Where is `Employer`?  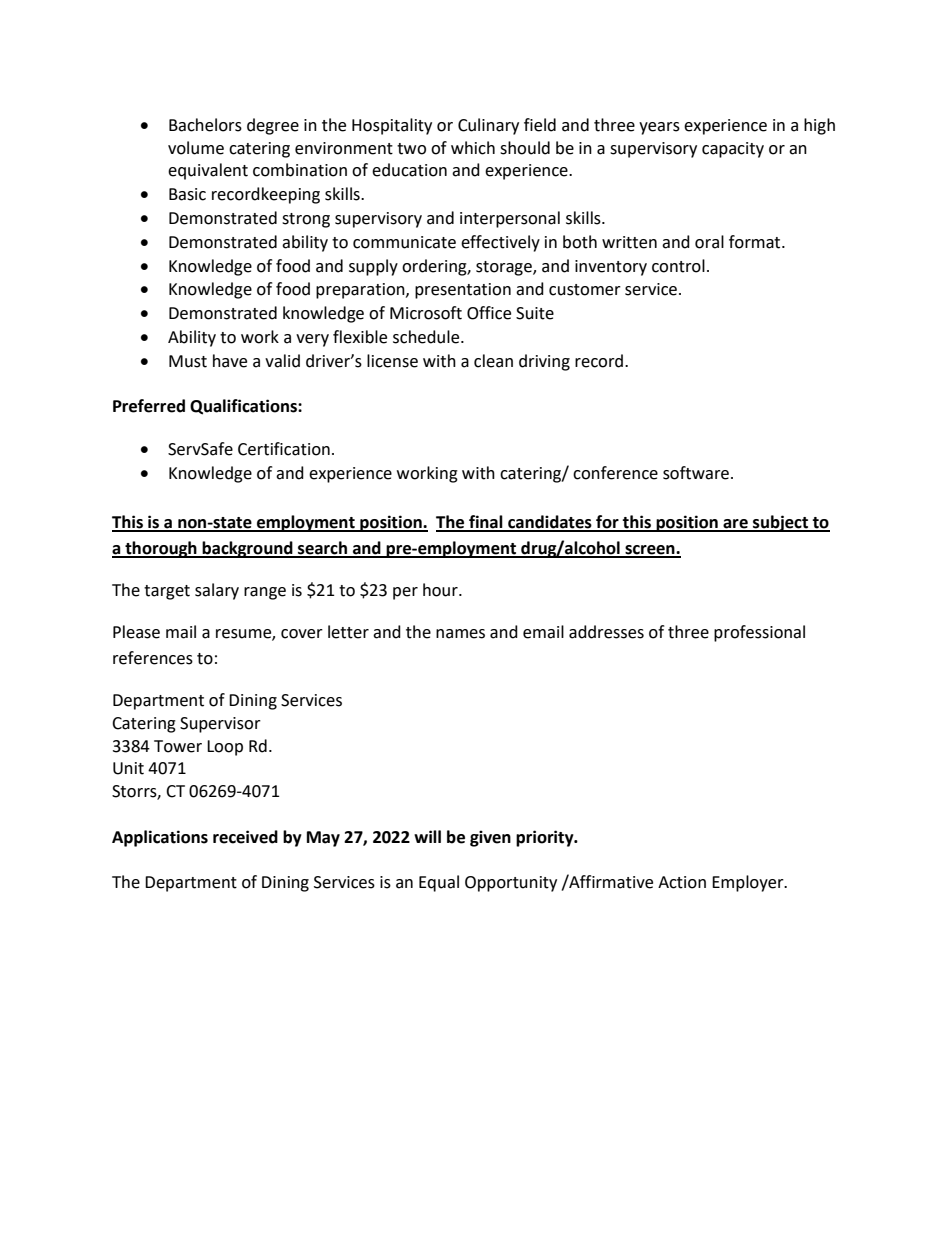
Employer is located at coordinates (749, 883).
